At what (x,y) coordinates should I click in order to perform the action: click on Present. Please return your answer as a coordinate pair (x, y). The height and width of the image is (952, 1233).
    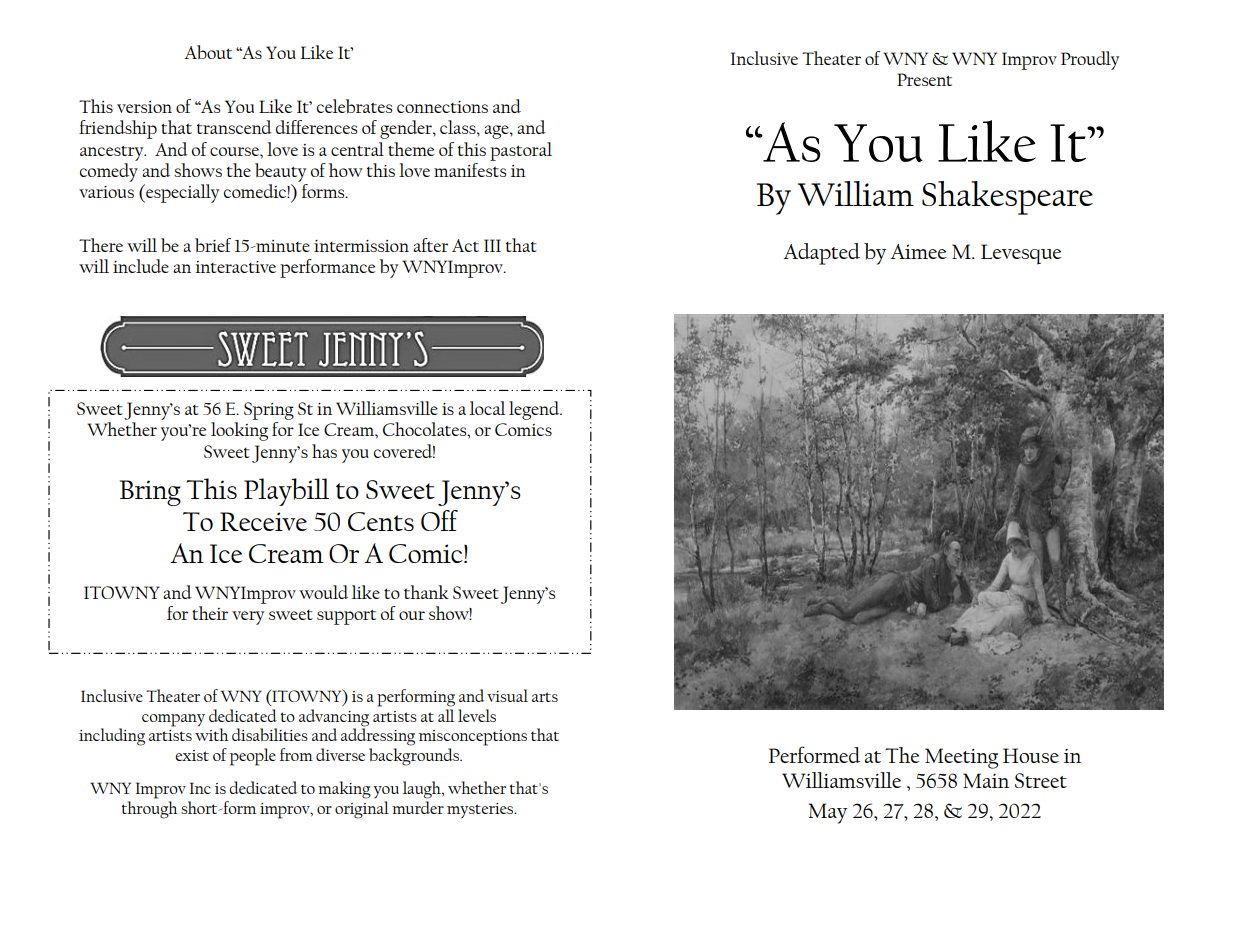
    Looking at the image, I should click on (924, 79).
